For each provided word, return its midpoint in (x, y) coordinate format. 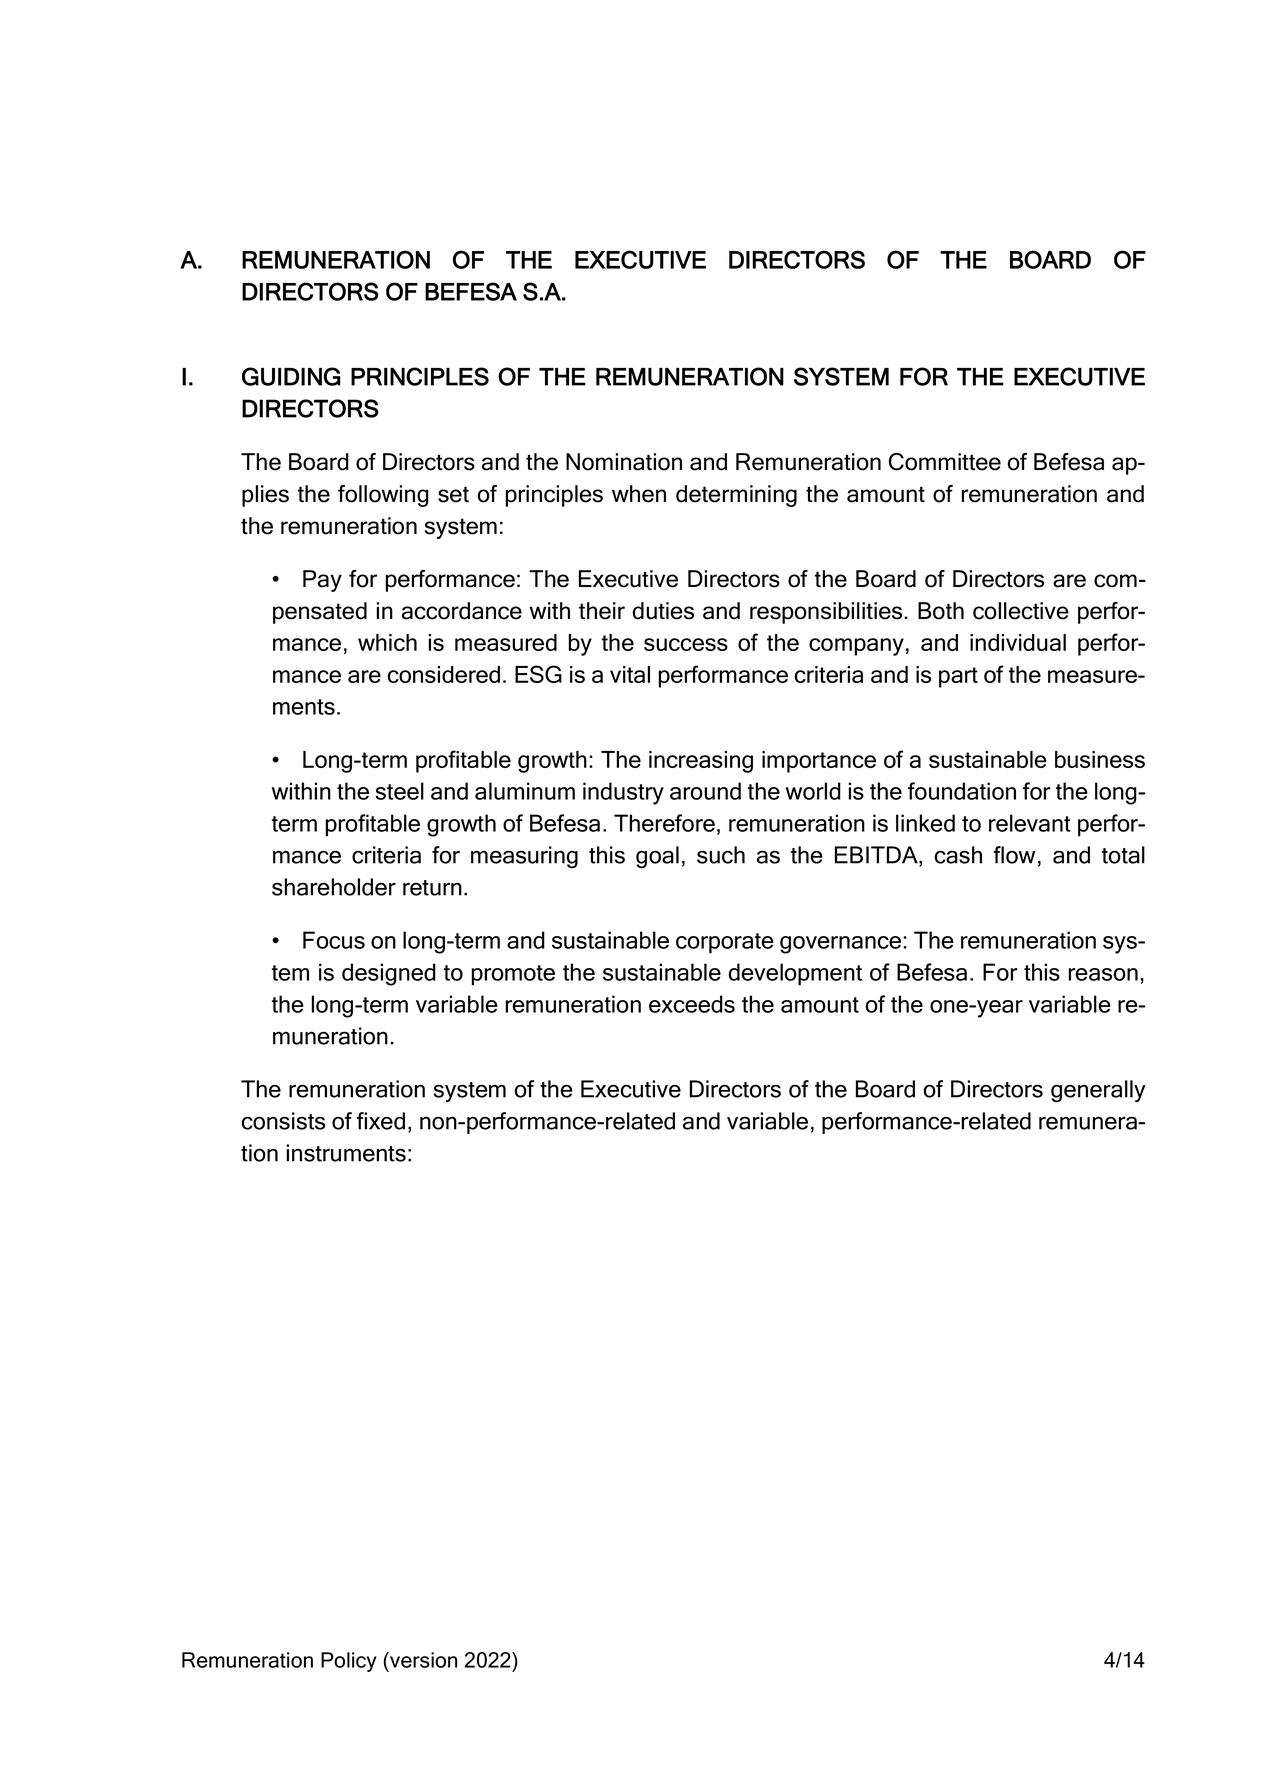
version (422, 1660)
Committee (945, 462)
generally (1098, 1091)
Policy (349, 1662)
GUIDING (291, 376)
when (639, 494)
